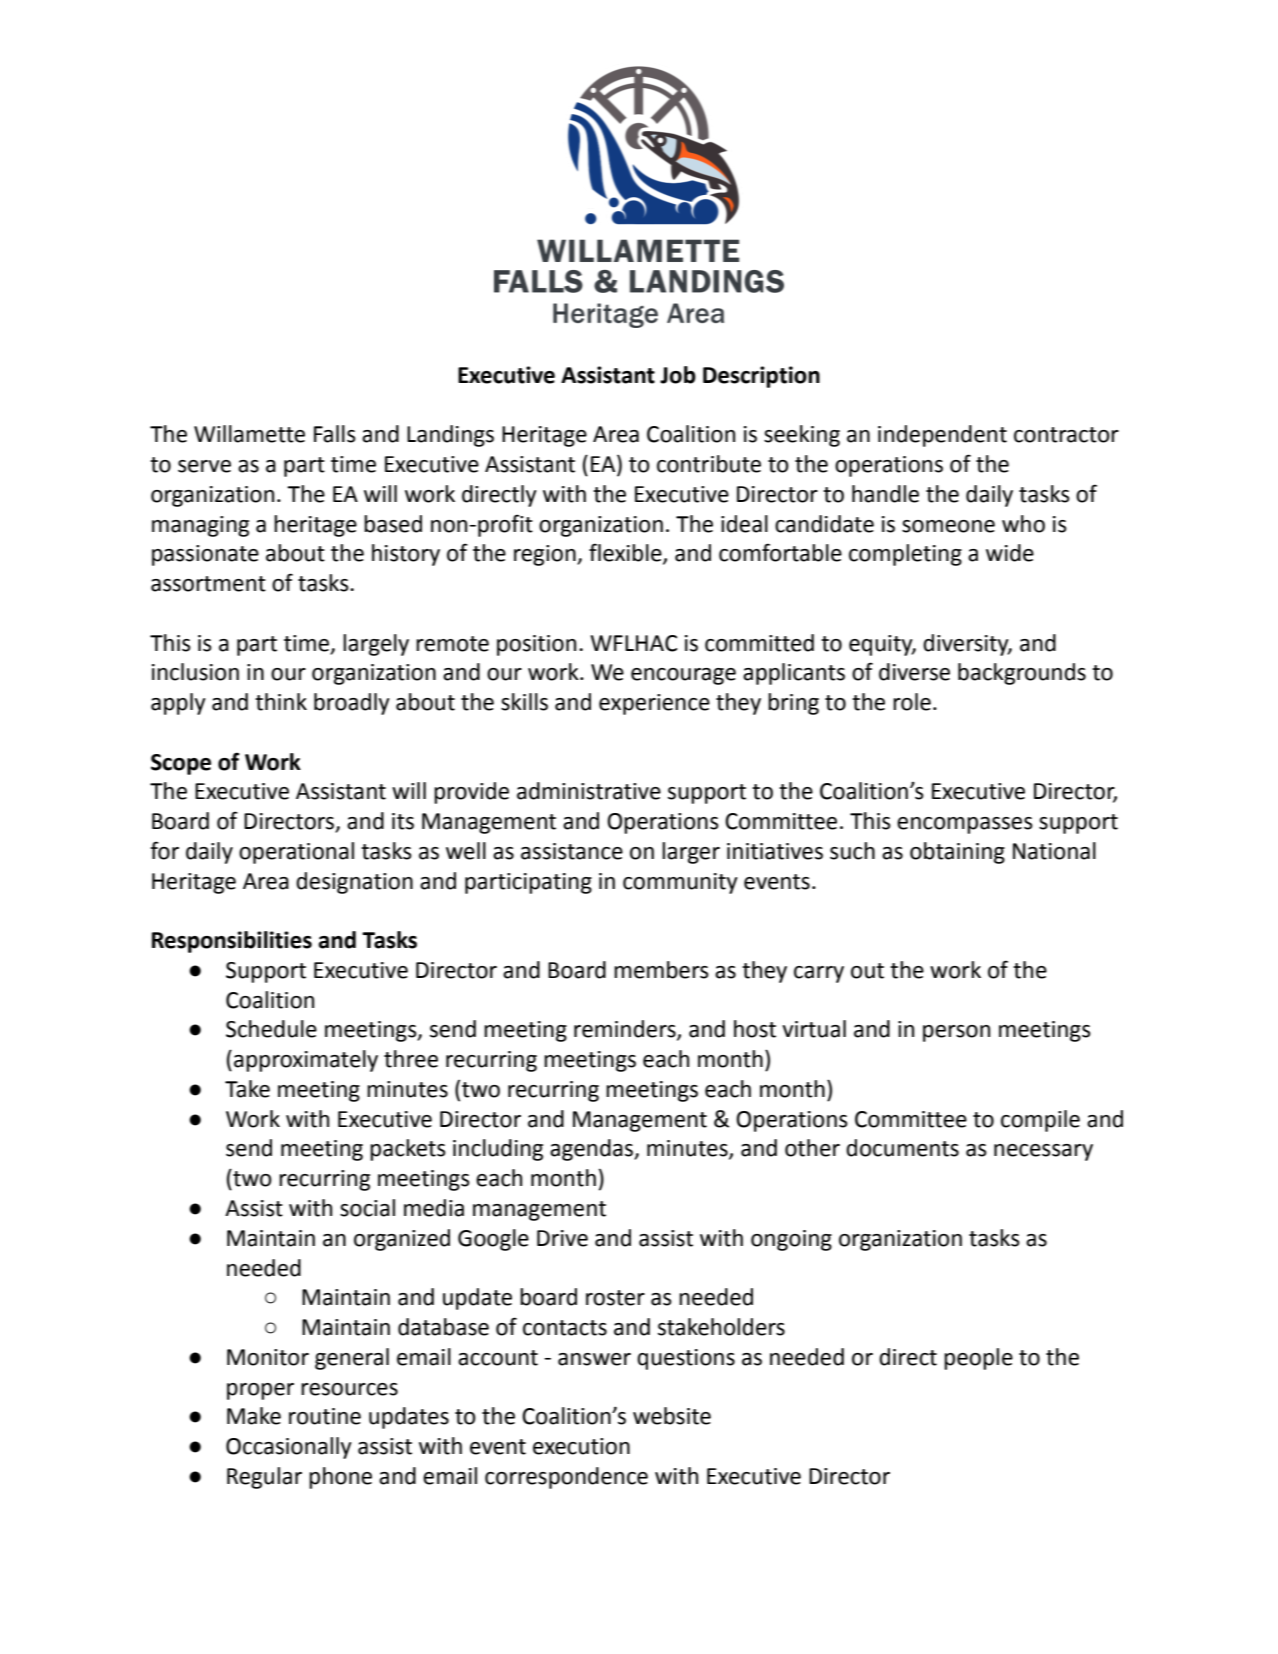  What do you see at coordinates (978, 1359) in the screenshot?
I see `people` at bounding box center [978, 1359].
